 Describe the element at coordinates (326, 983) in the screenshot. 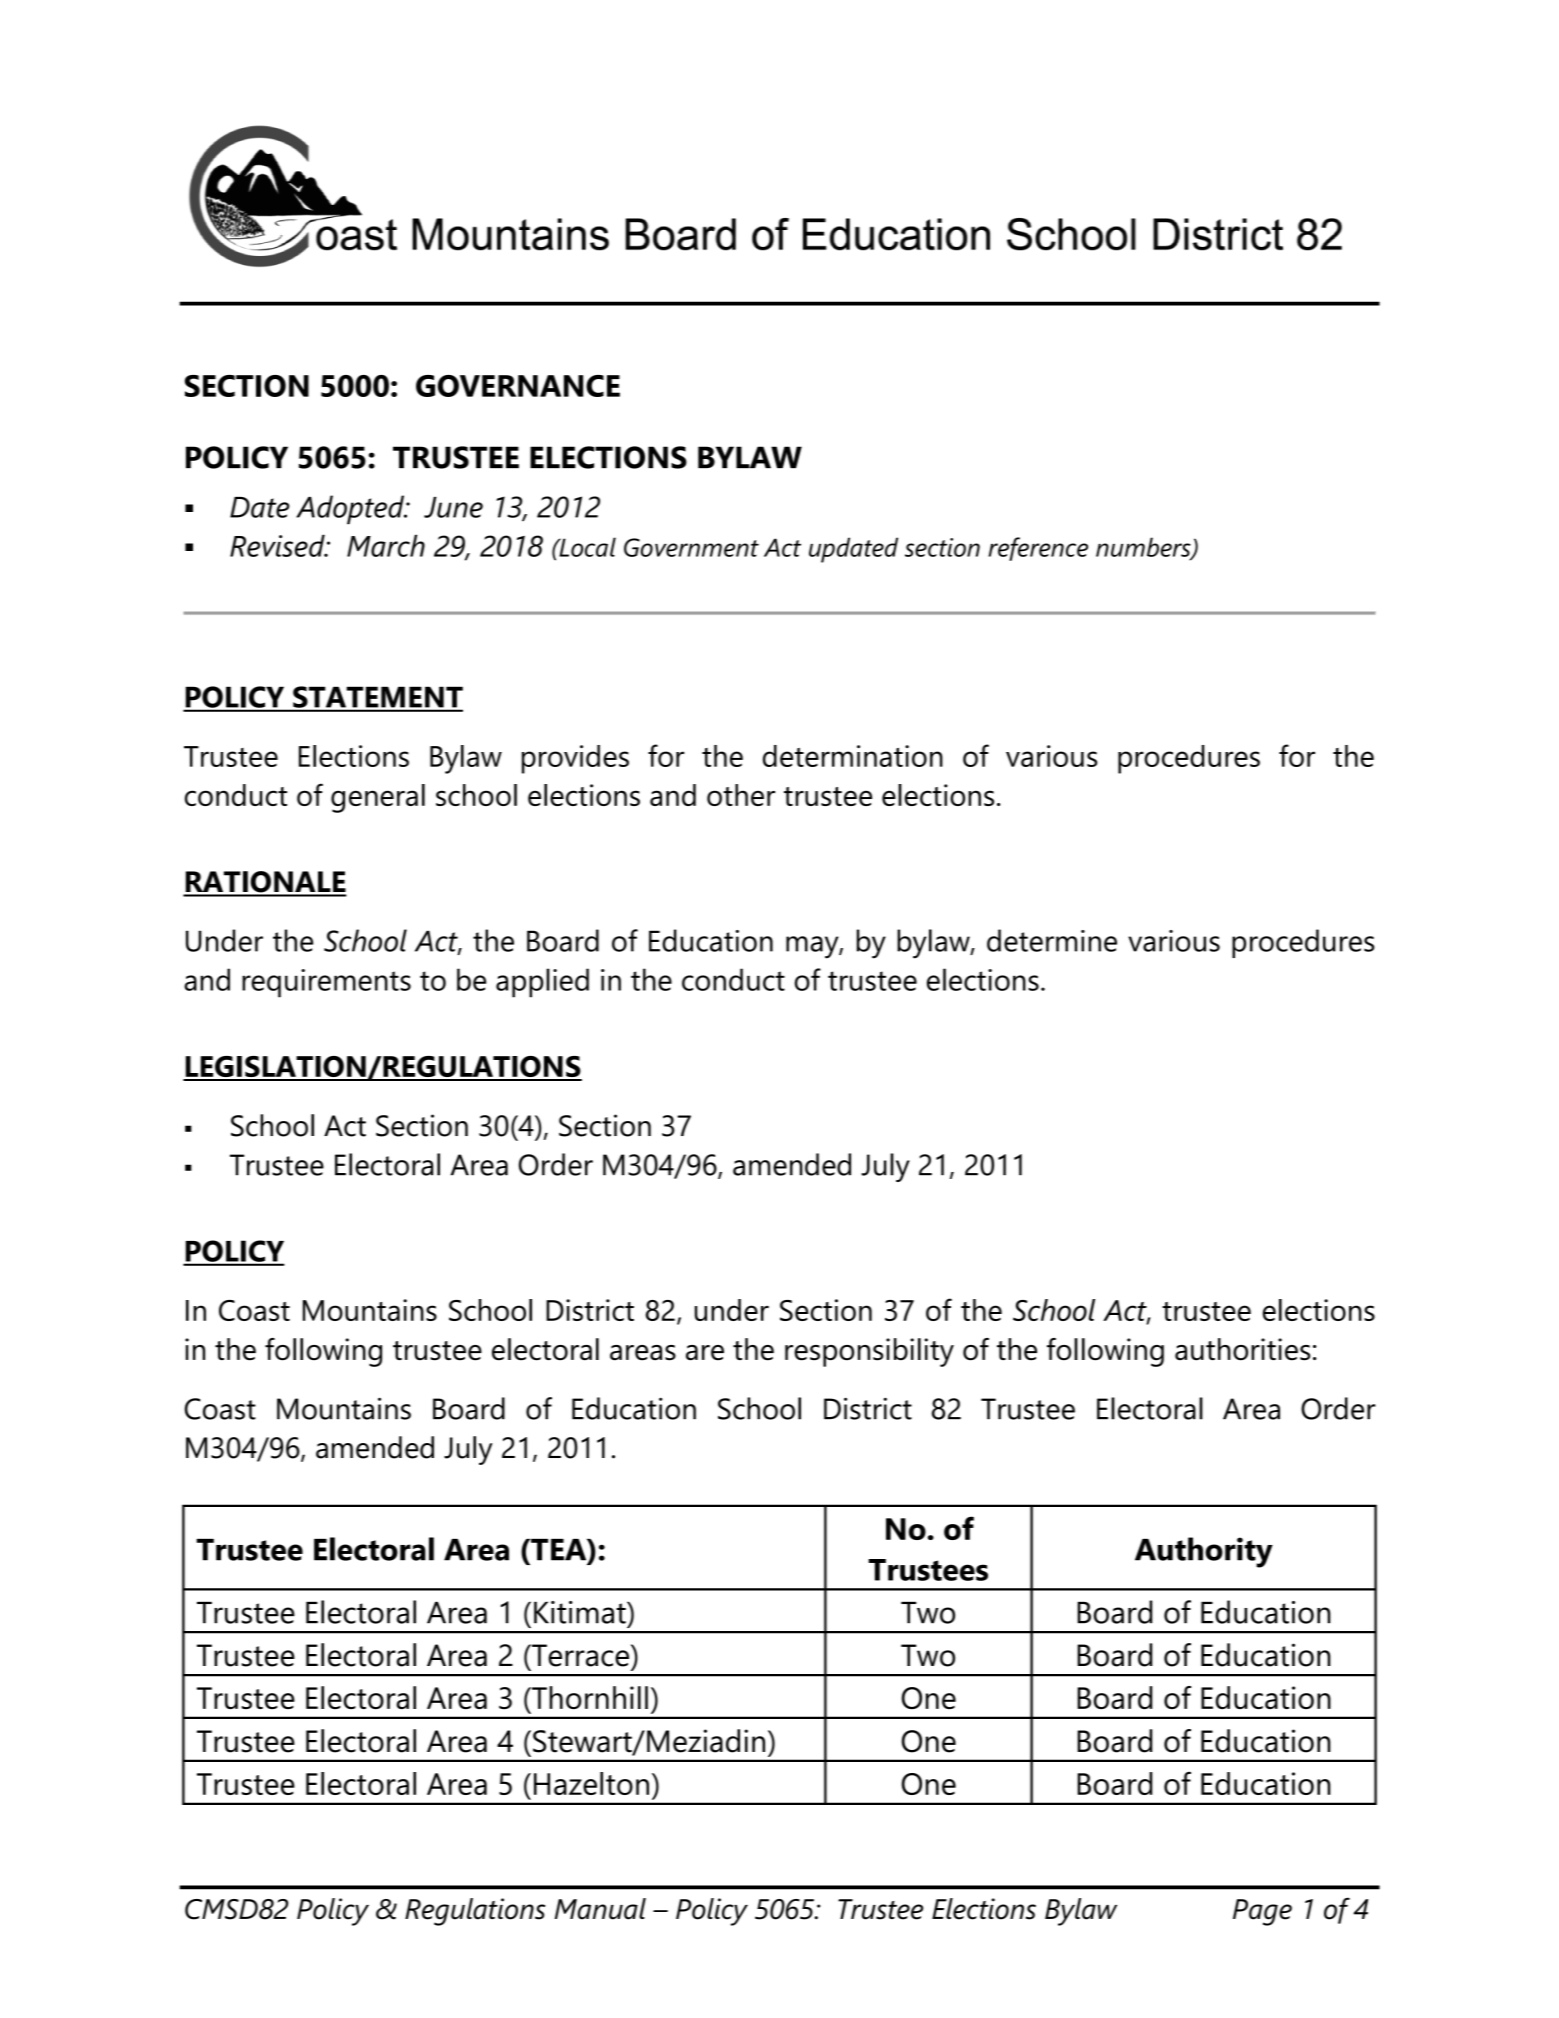

I see `requirements` at that location.
